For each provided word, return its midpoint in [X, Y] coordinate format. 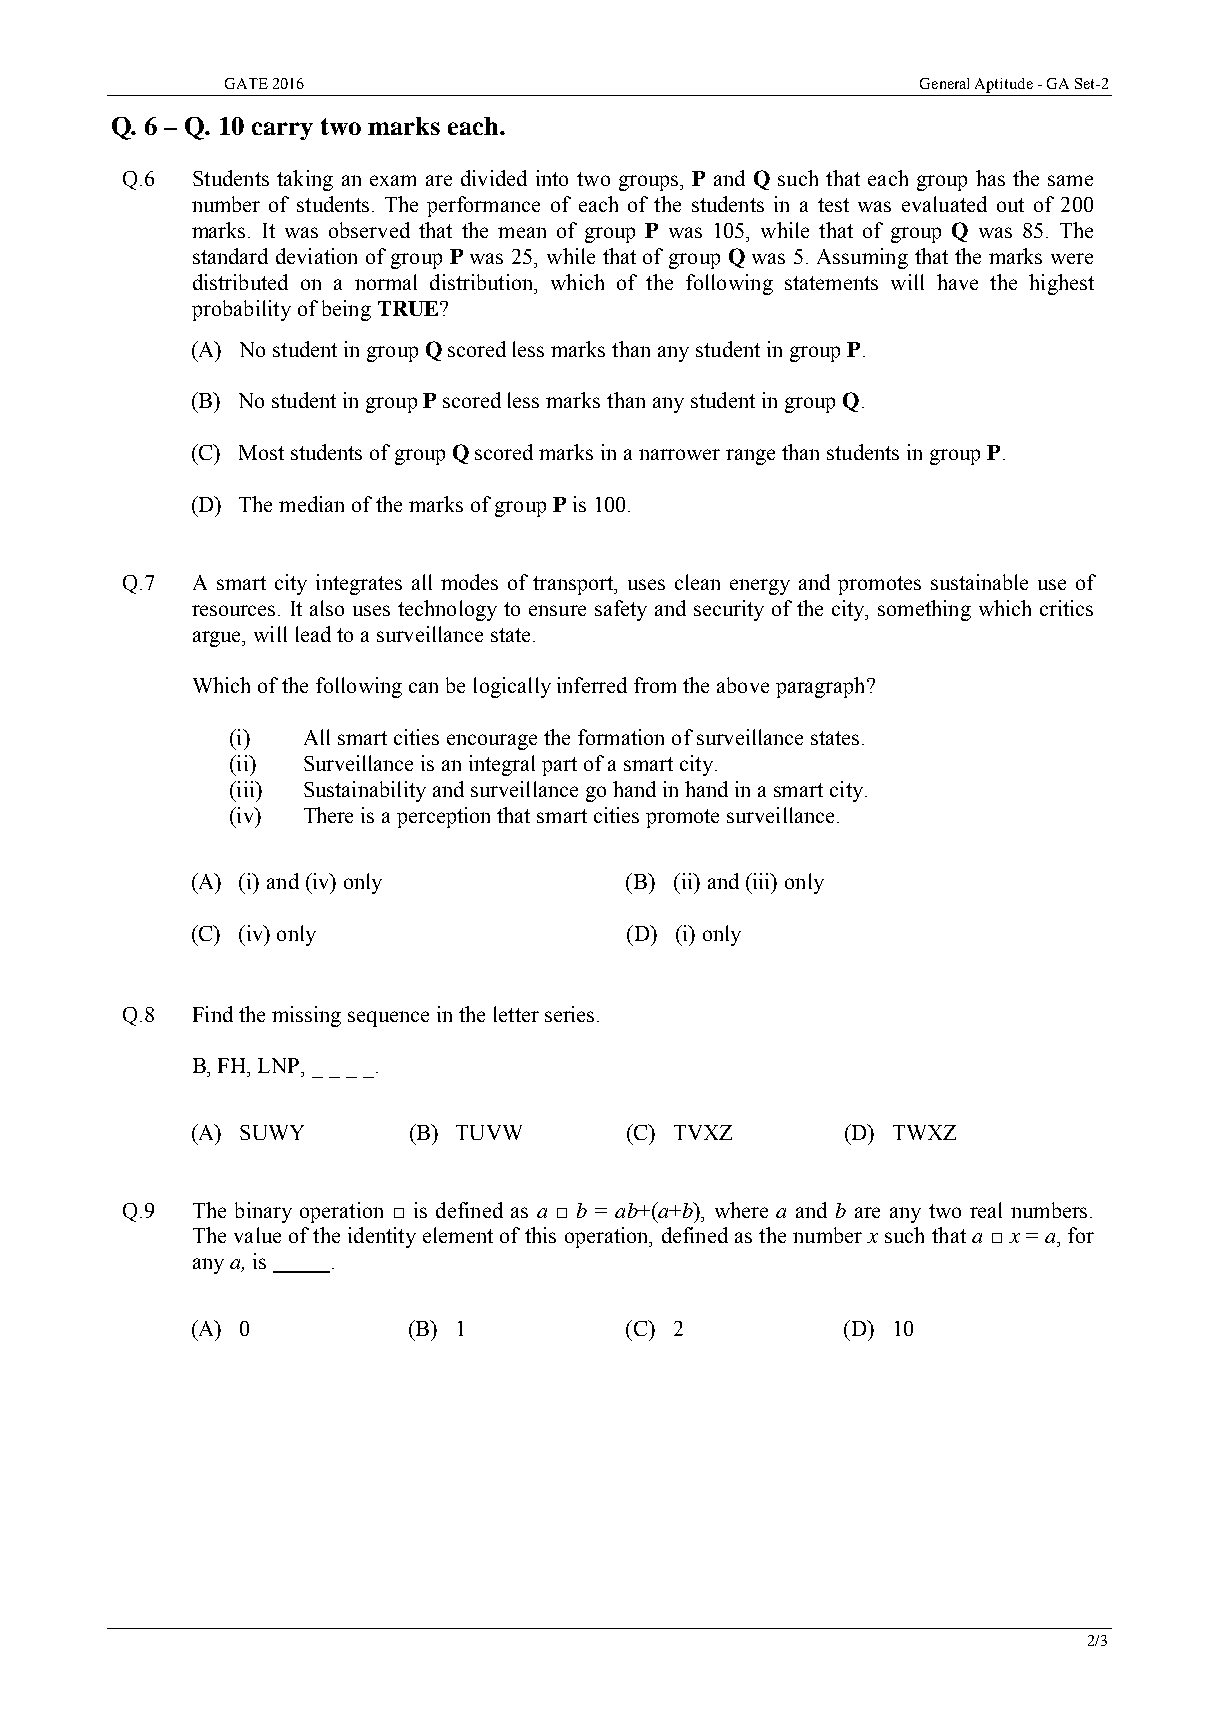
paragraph [822, 687]
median [311, 504]
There [328, 815]
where [741, 1210]
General [944, 83]
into [552, 178]
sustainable [979, 582]
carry [282, 131]
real [986, 1210]
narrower [679, 454]
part [559, 766]
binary [263, 1212]
